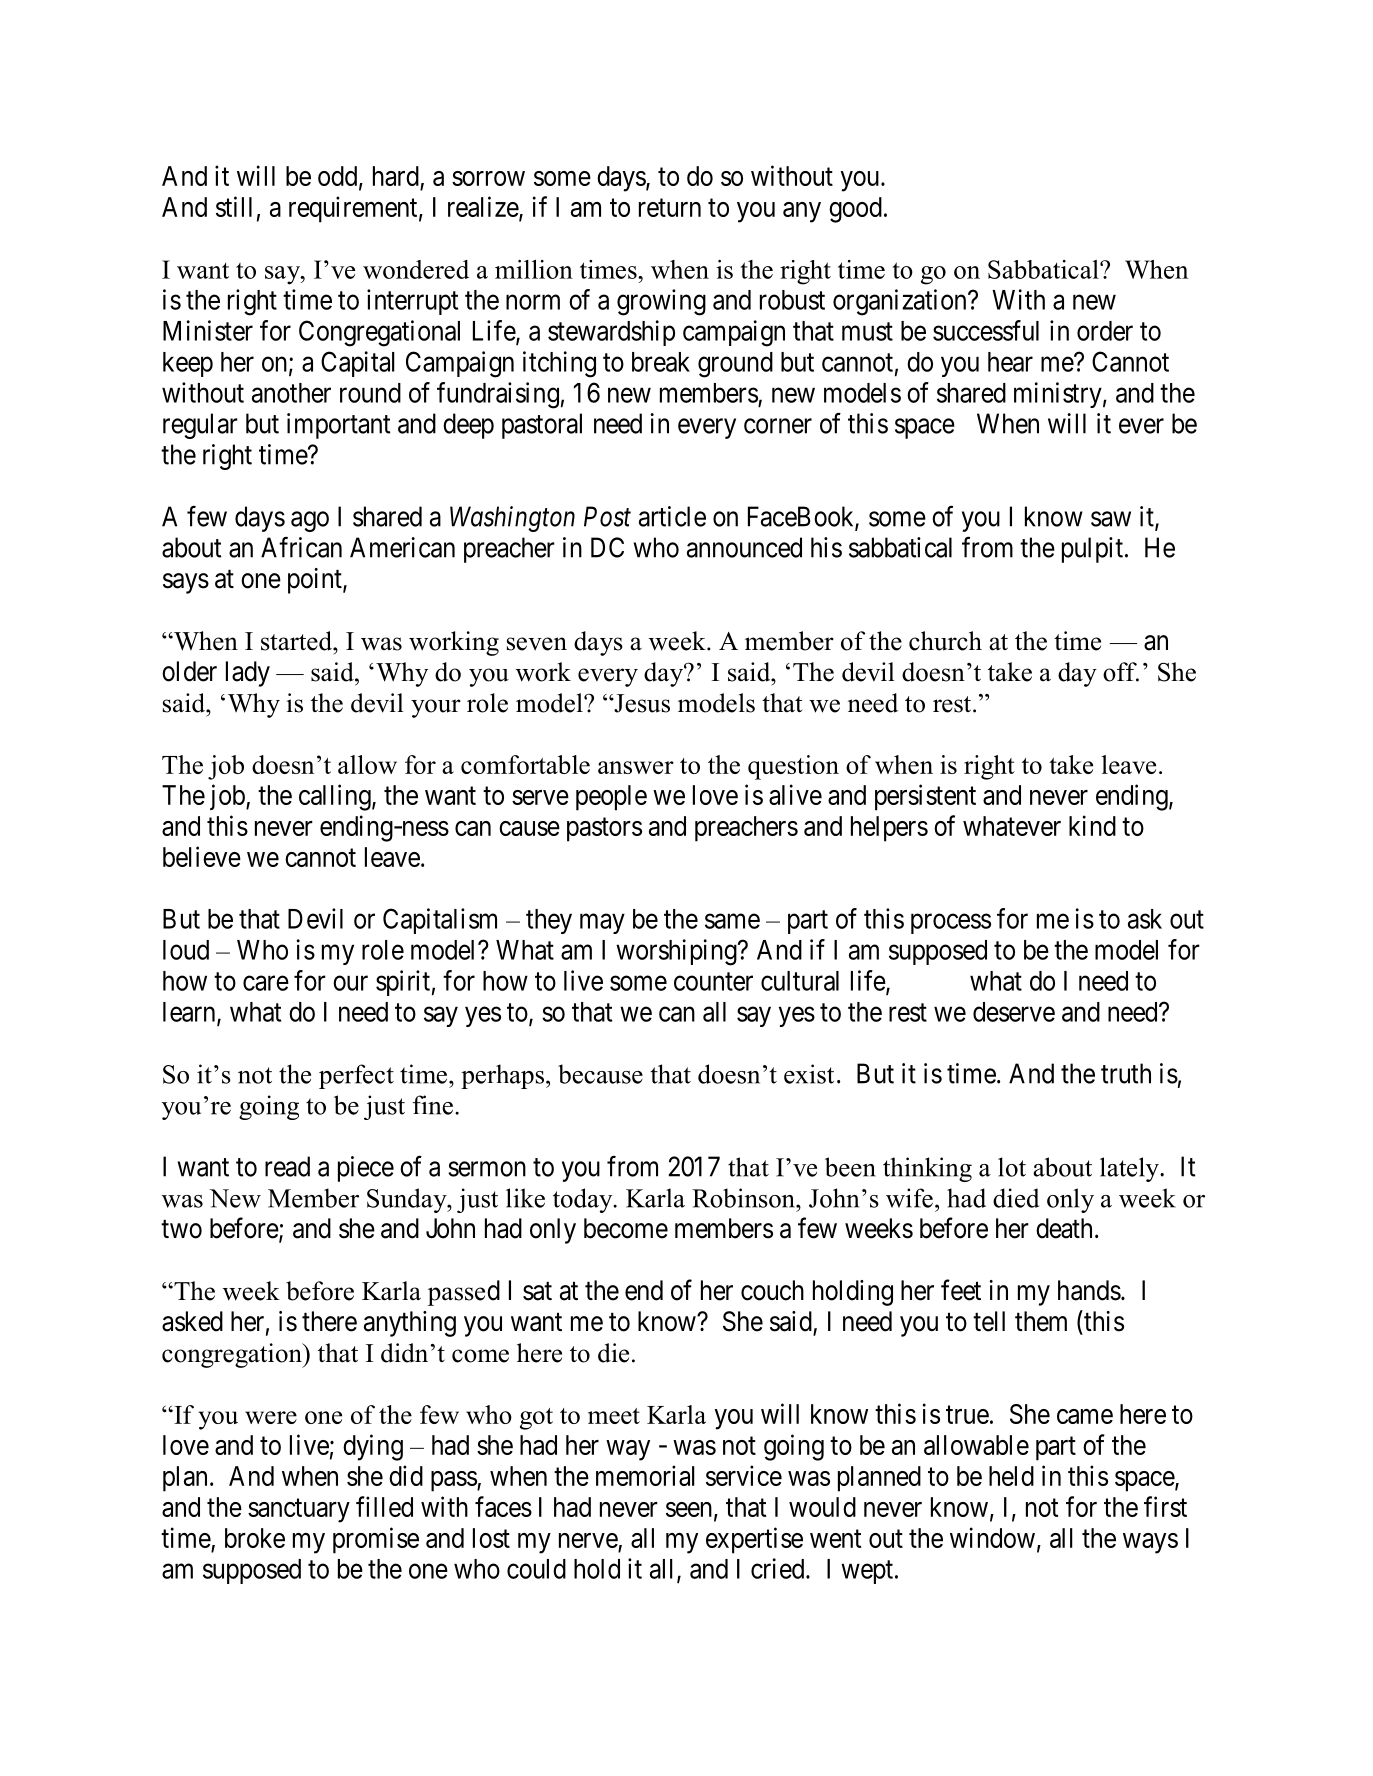 The height and width of the image is (1776, 1373). I want to click on counter, so click(713, 981).
